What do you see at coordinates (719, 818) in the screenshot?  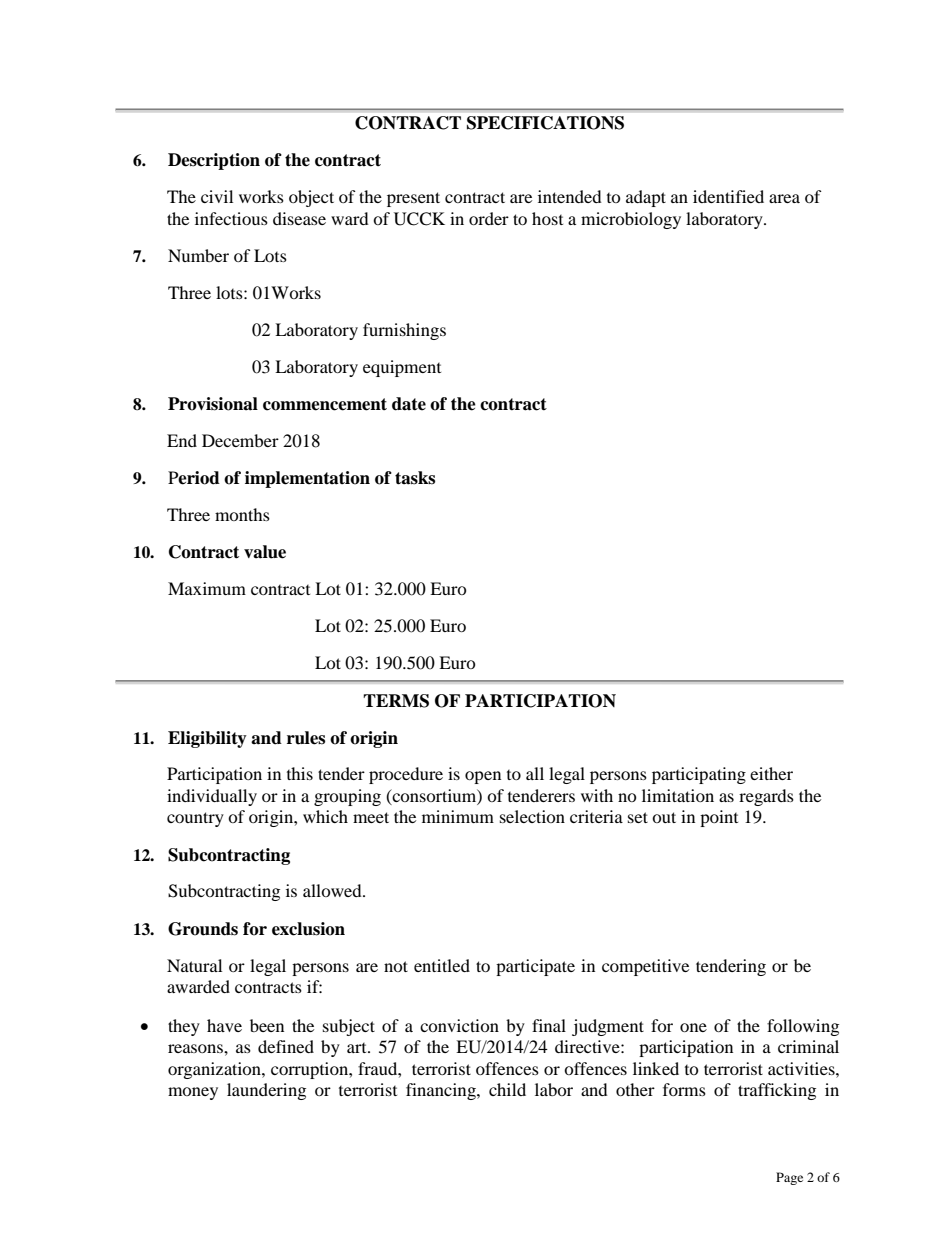 I see `point` at bounding box center [719, 818].
